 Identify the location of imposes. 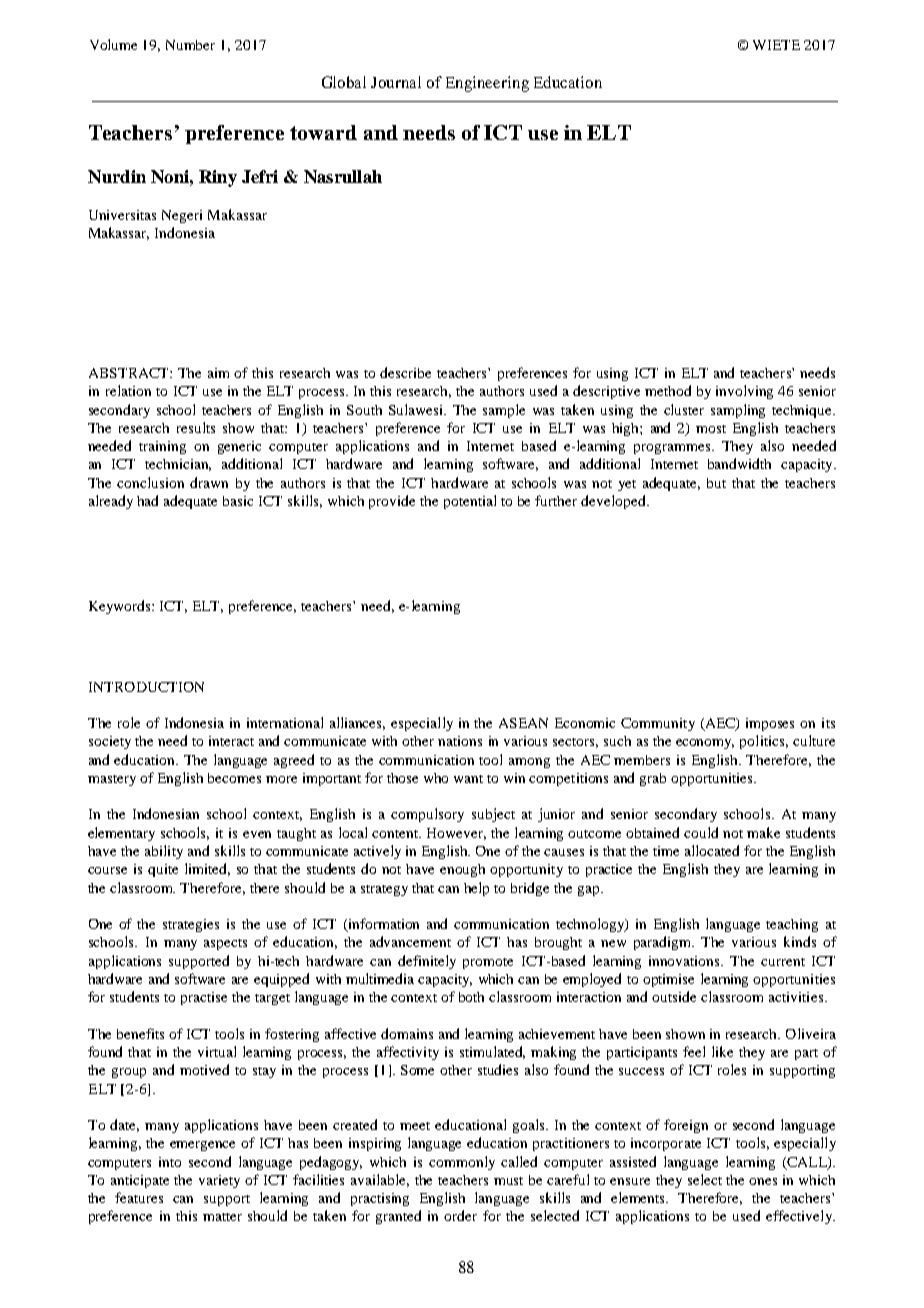
(770, 724).
